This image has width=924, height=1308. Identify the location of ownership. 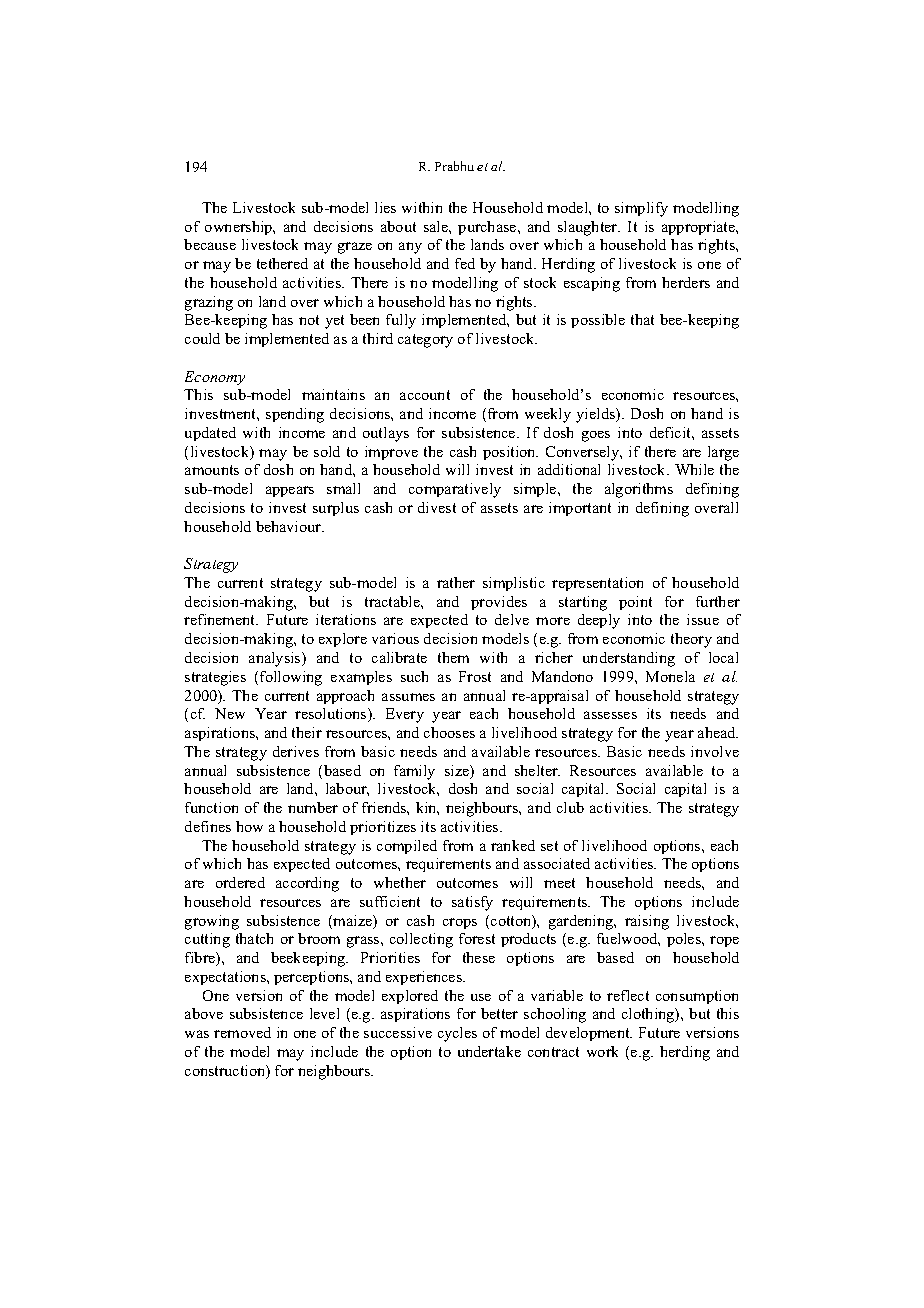
(240, 228).
